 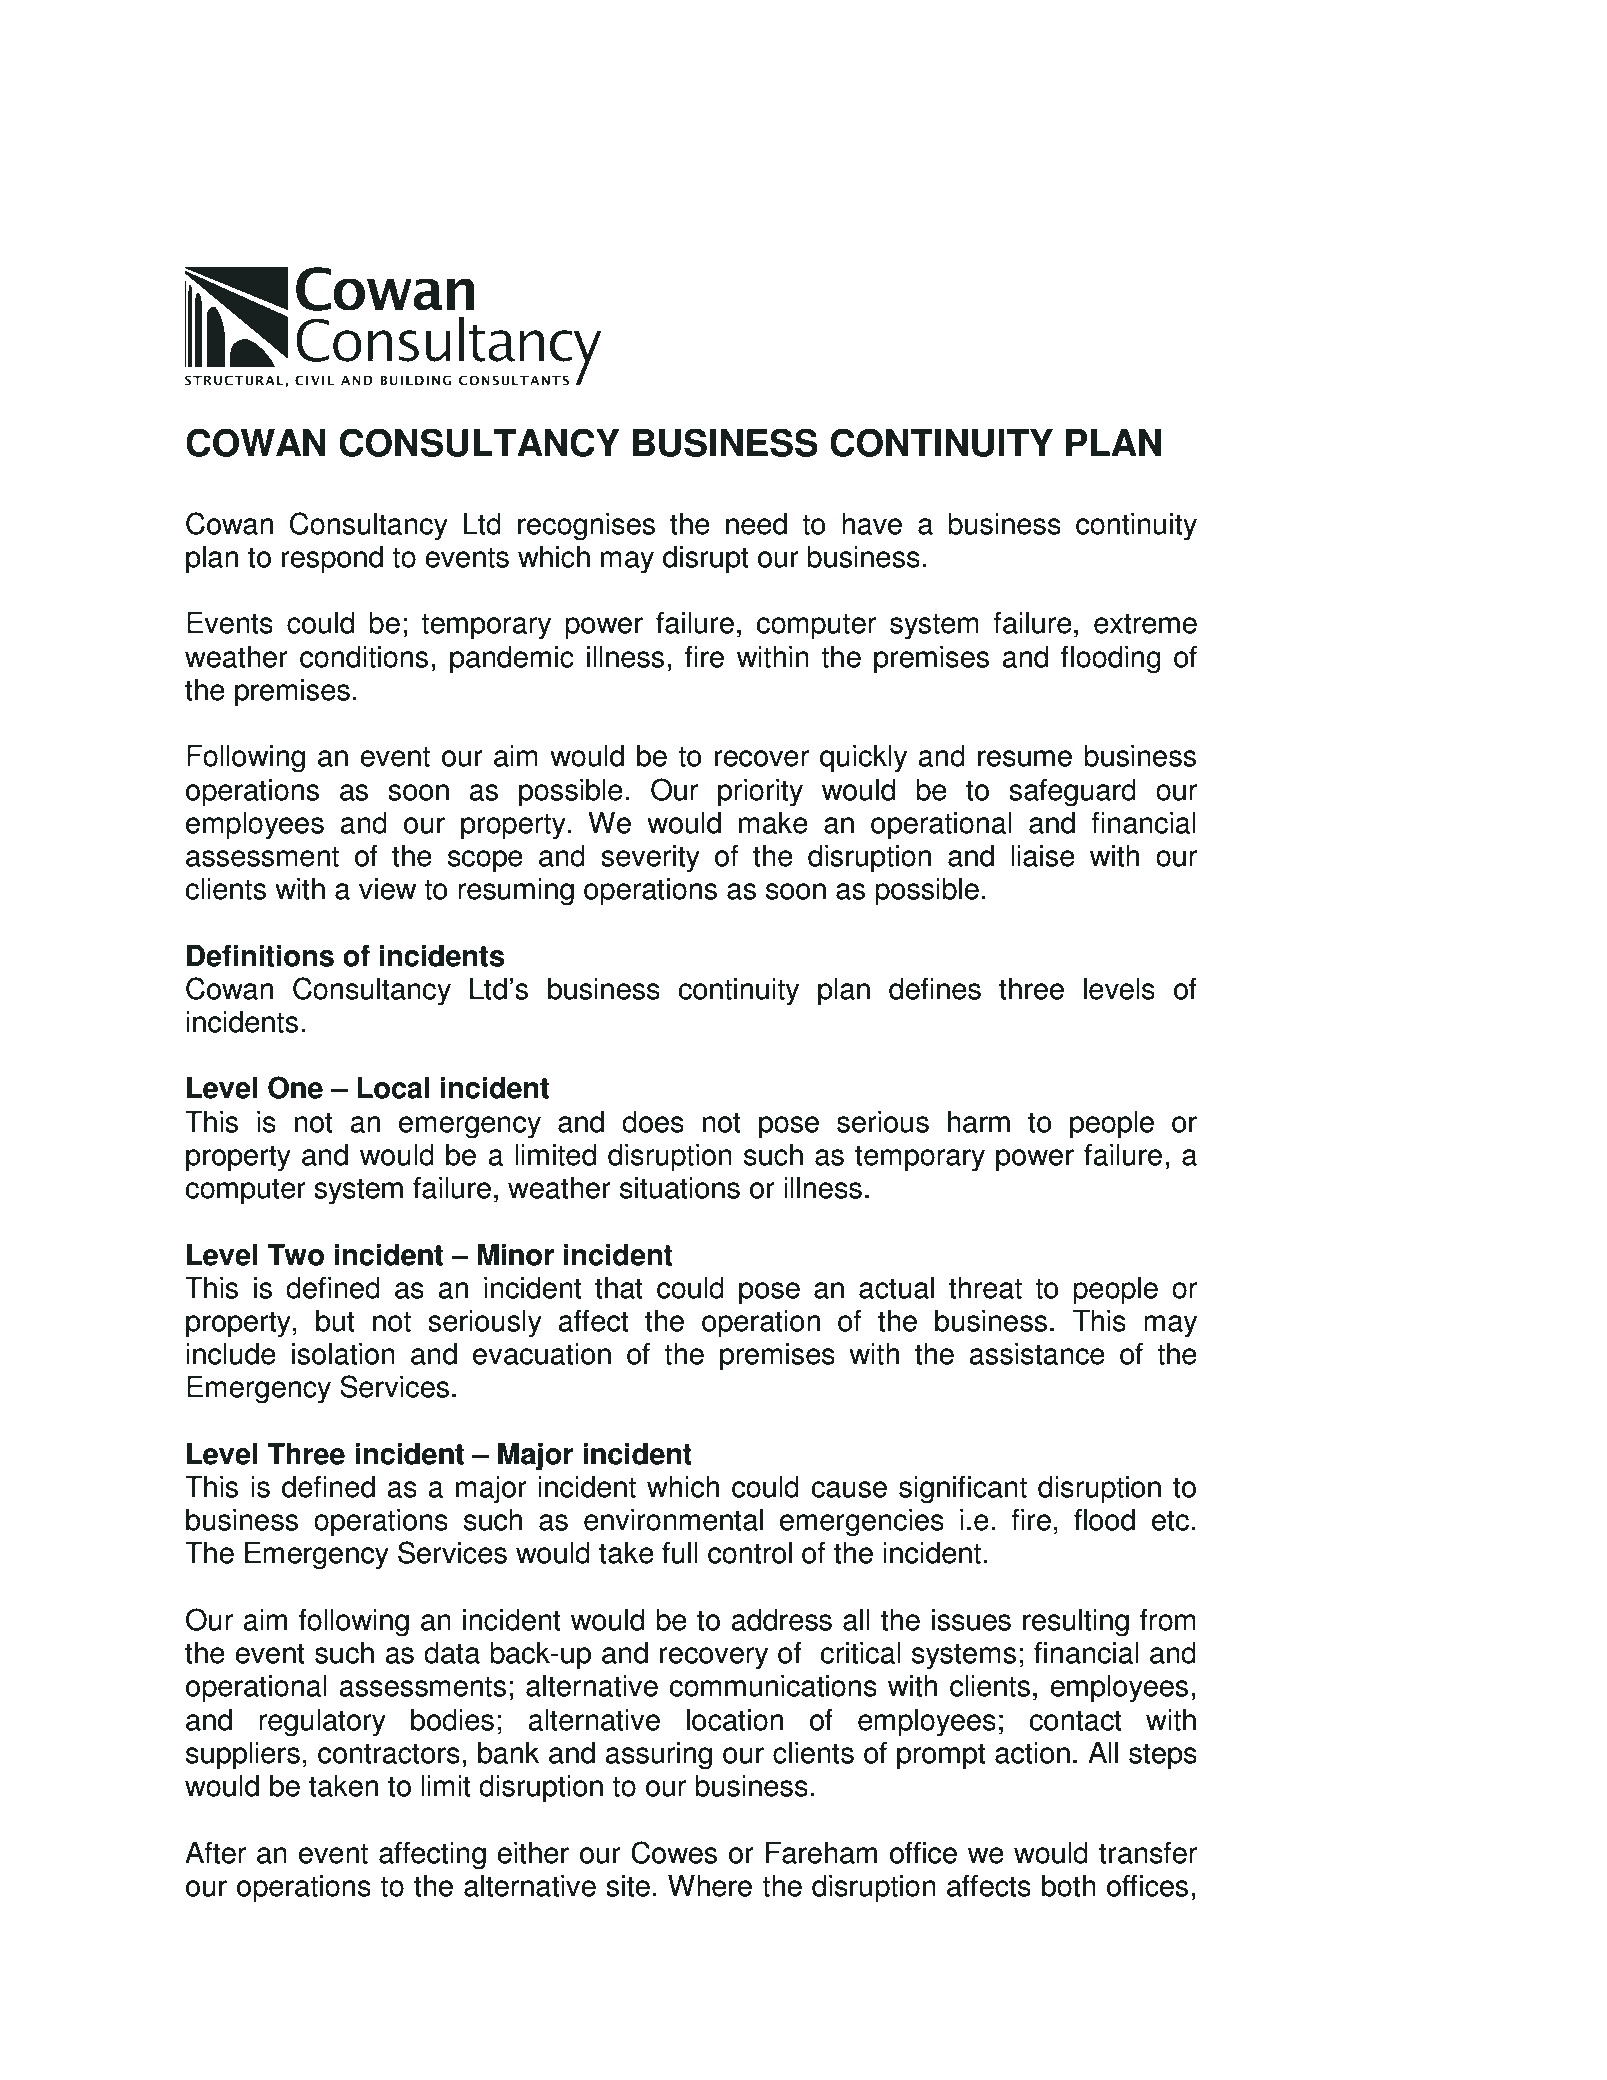 I want to click on assistance, so click(x=1037, y=1354).
